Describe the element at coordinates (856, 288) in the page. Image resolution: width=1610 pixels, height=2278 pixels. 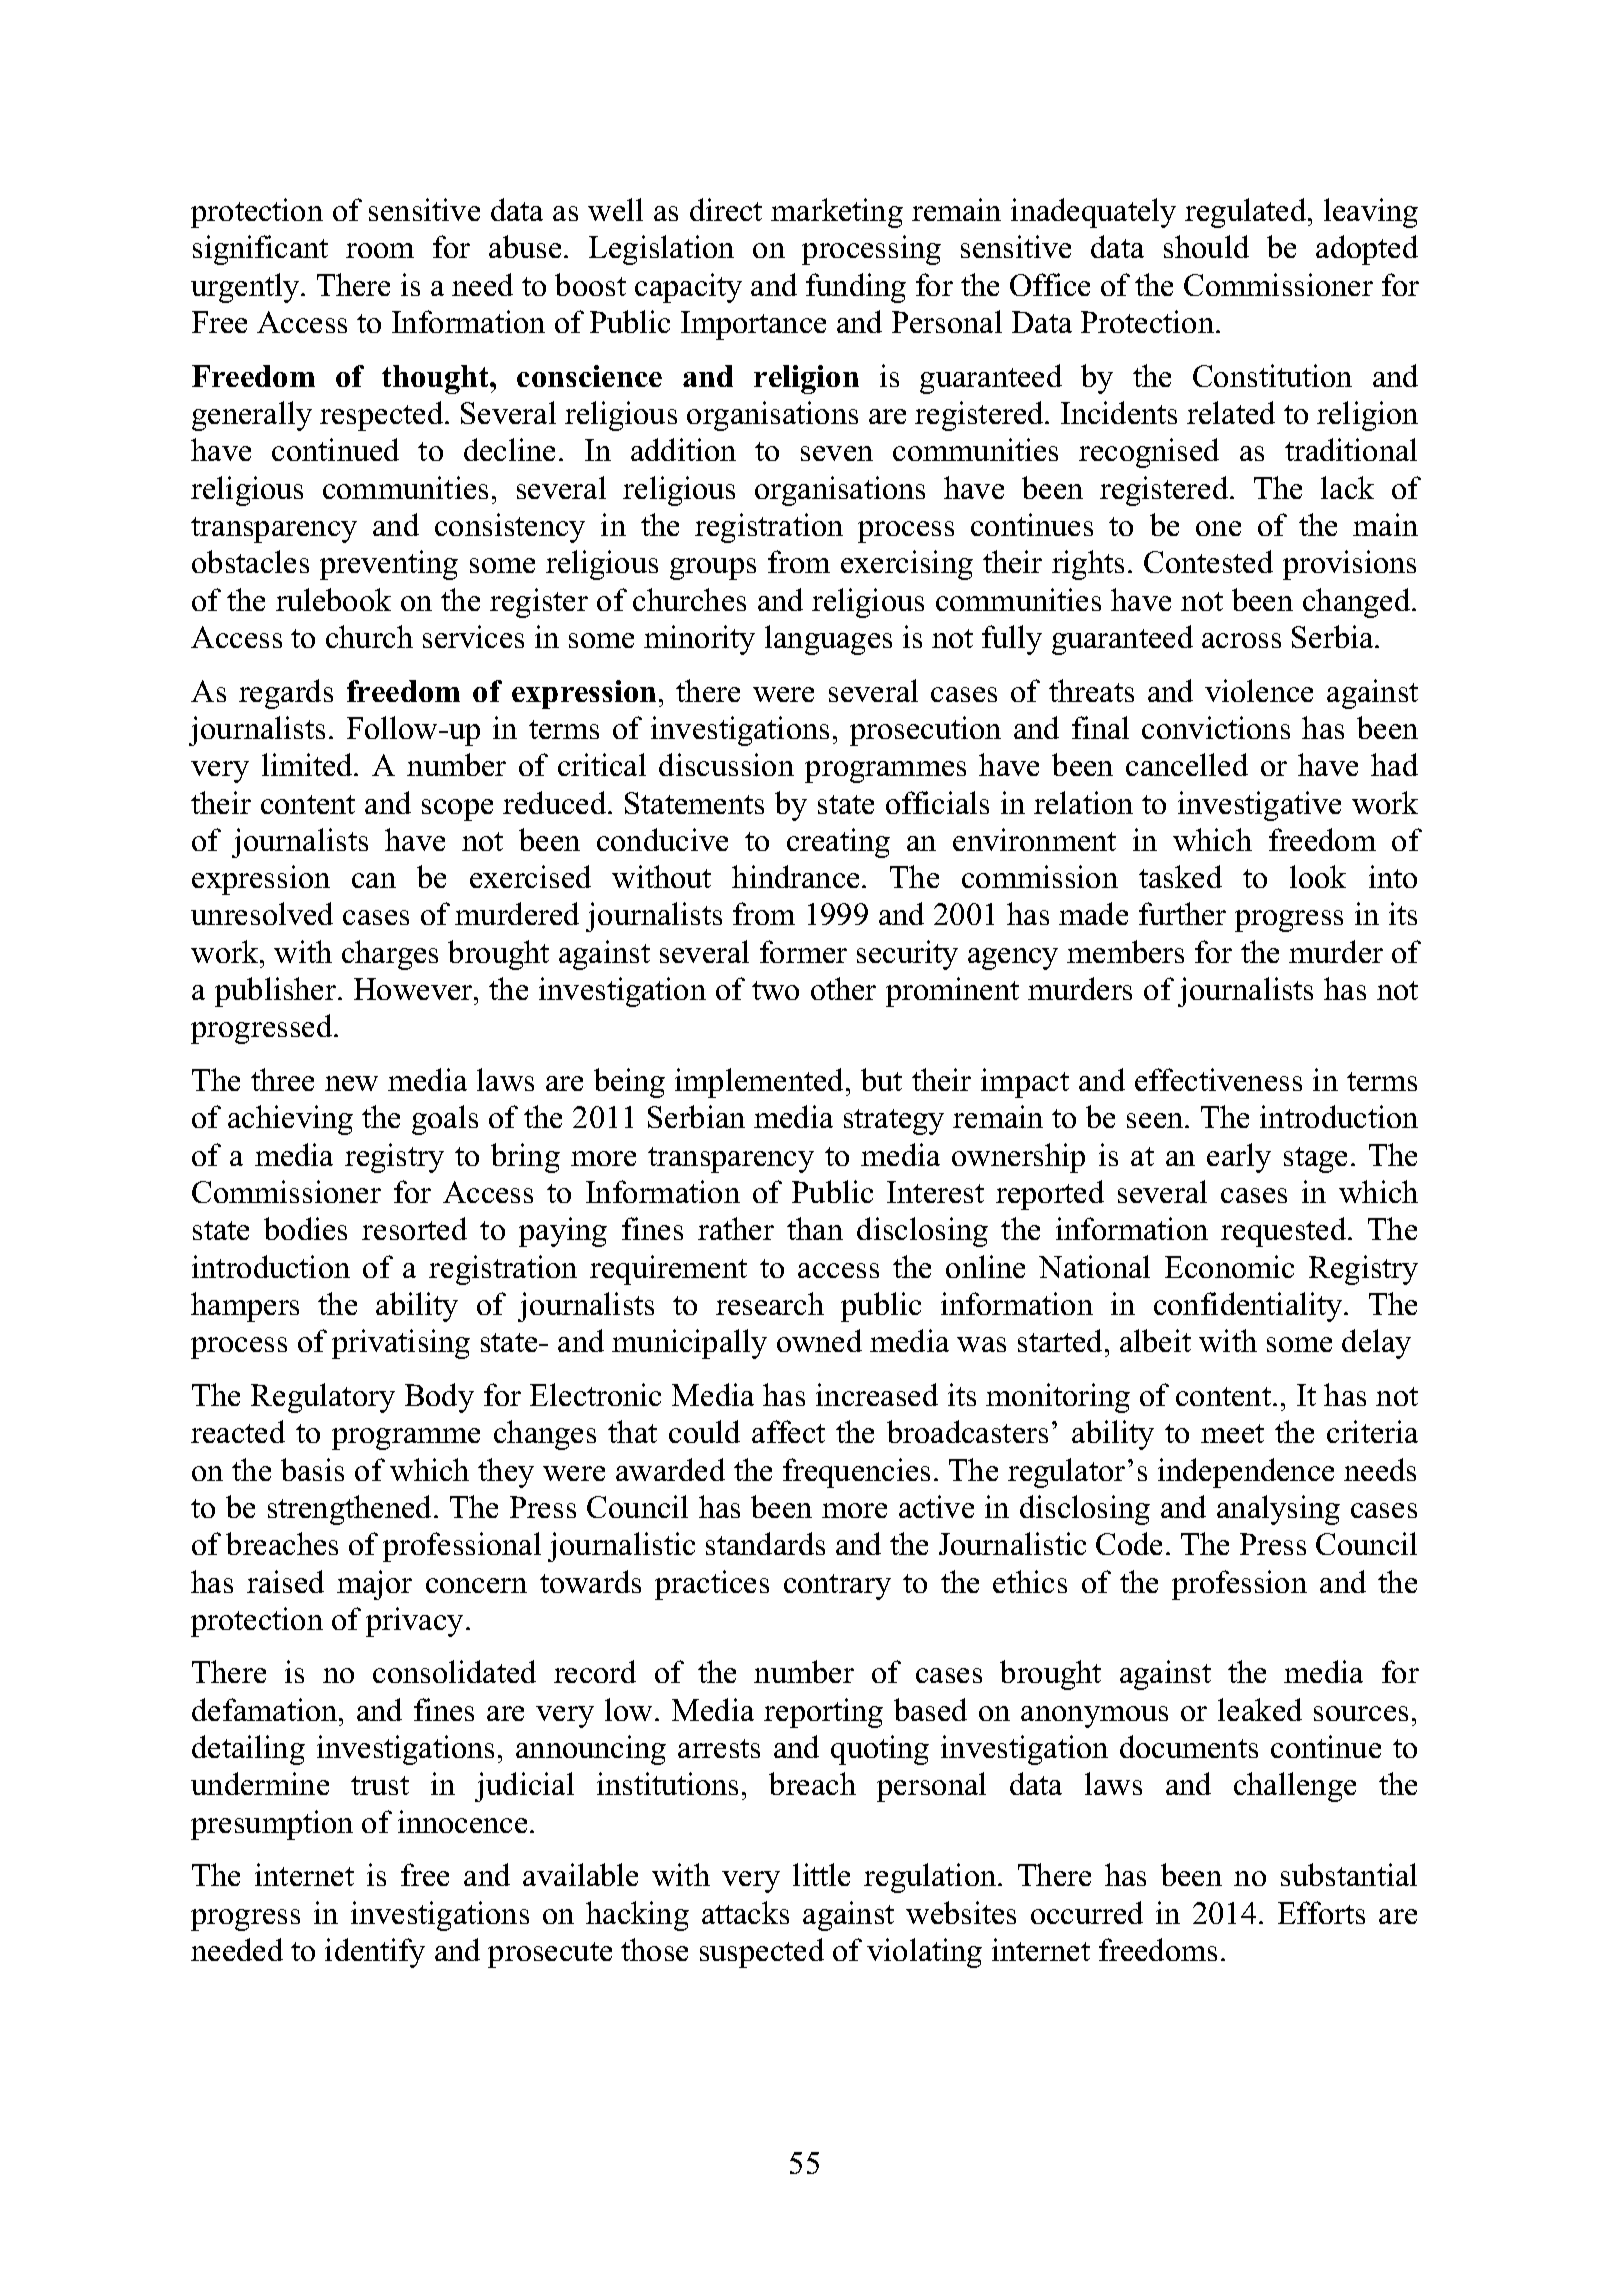
I see `funding` at that location.
